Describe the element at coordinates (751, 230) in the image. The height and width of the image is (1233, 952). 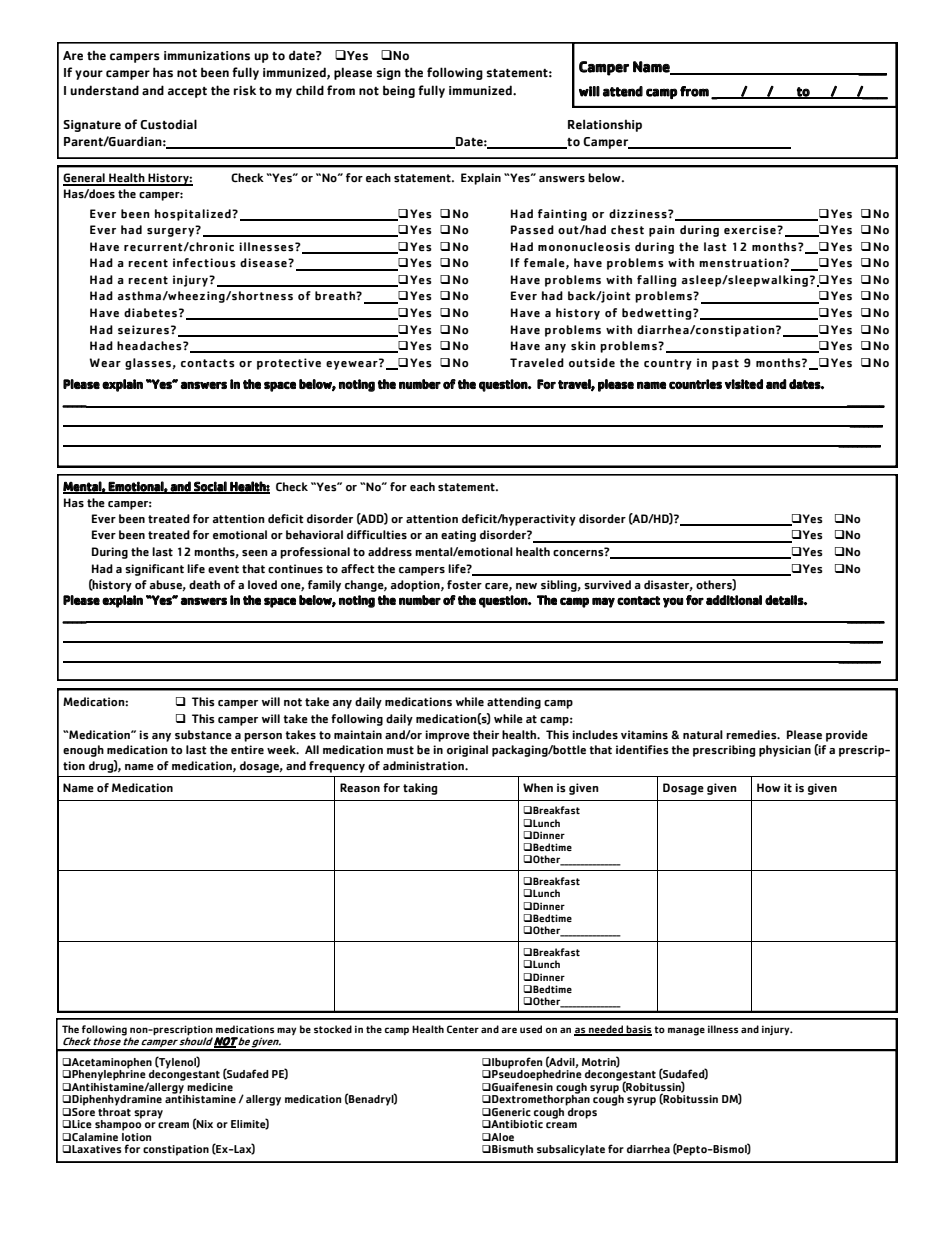
I see `exercise` at that location.
